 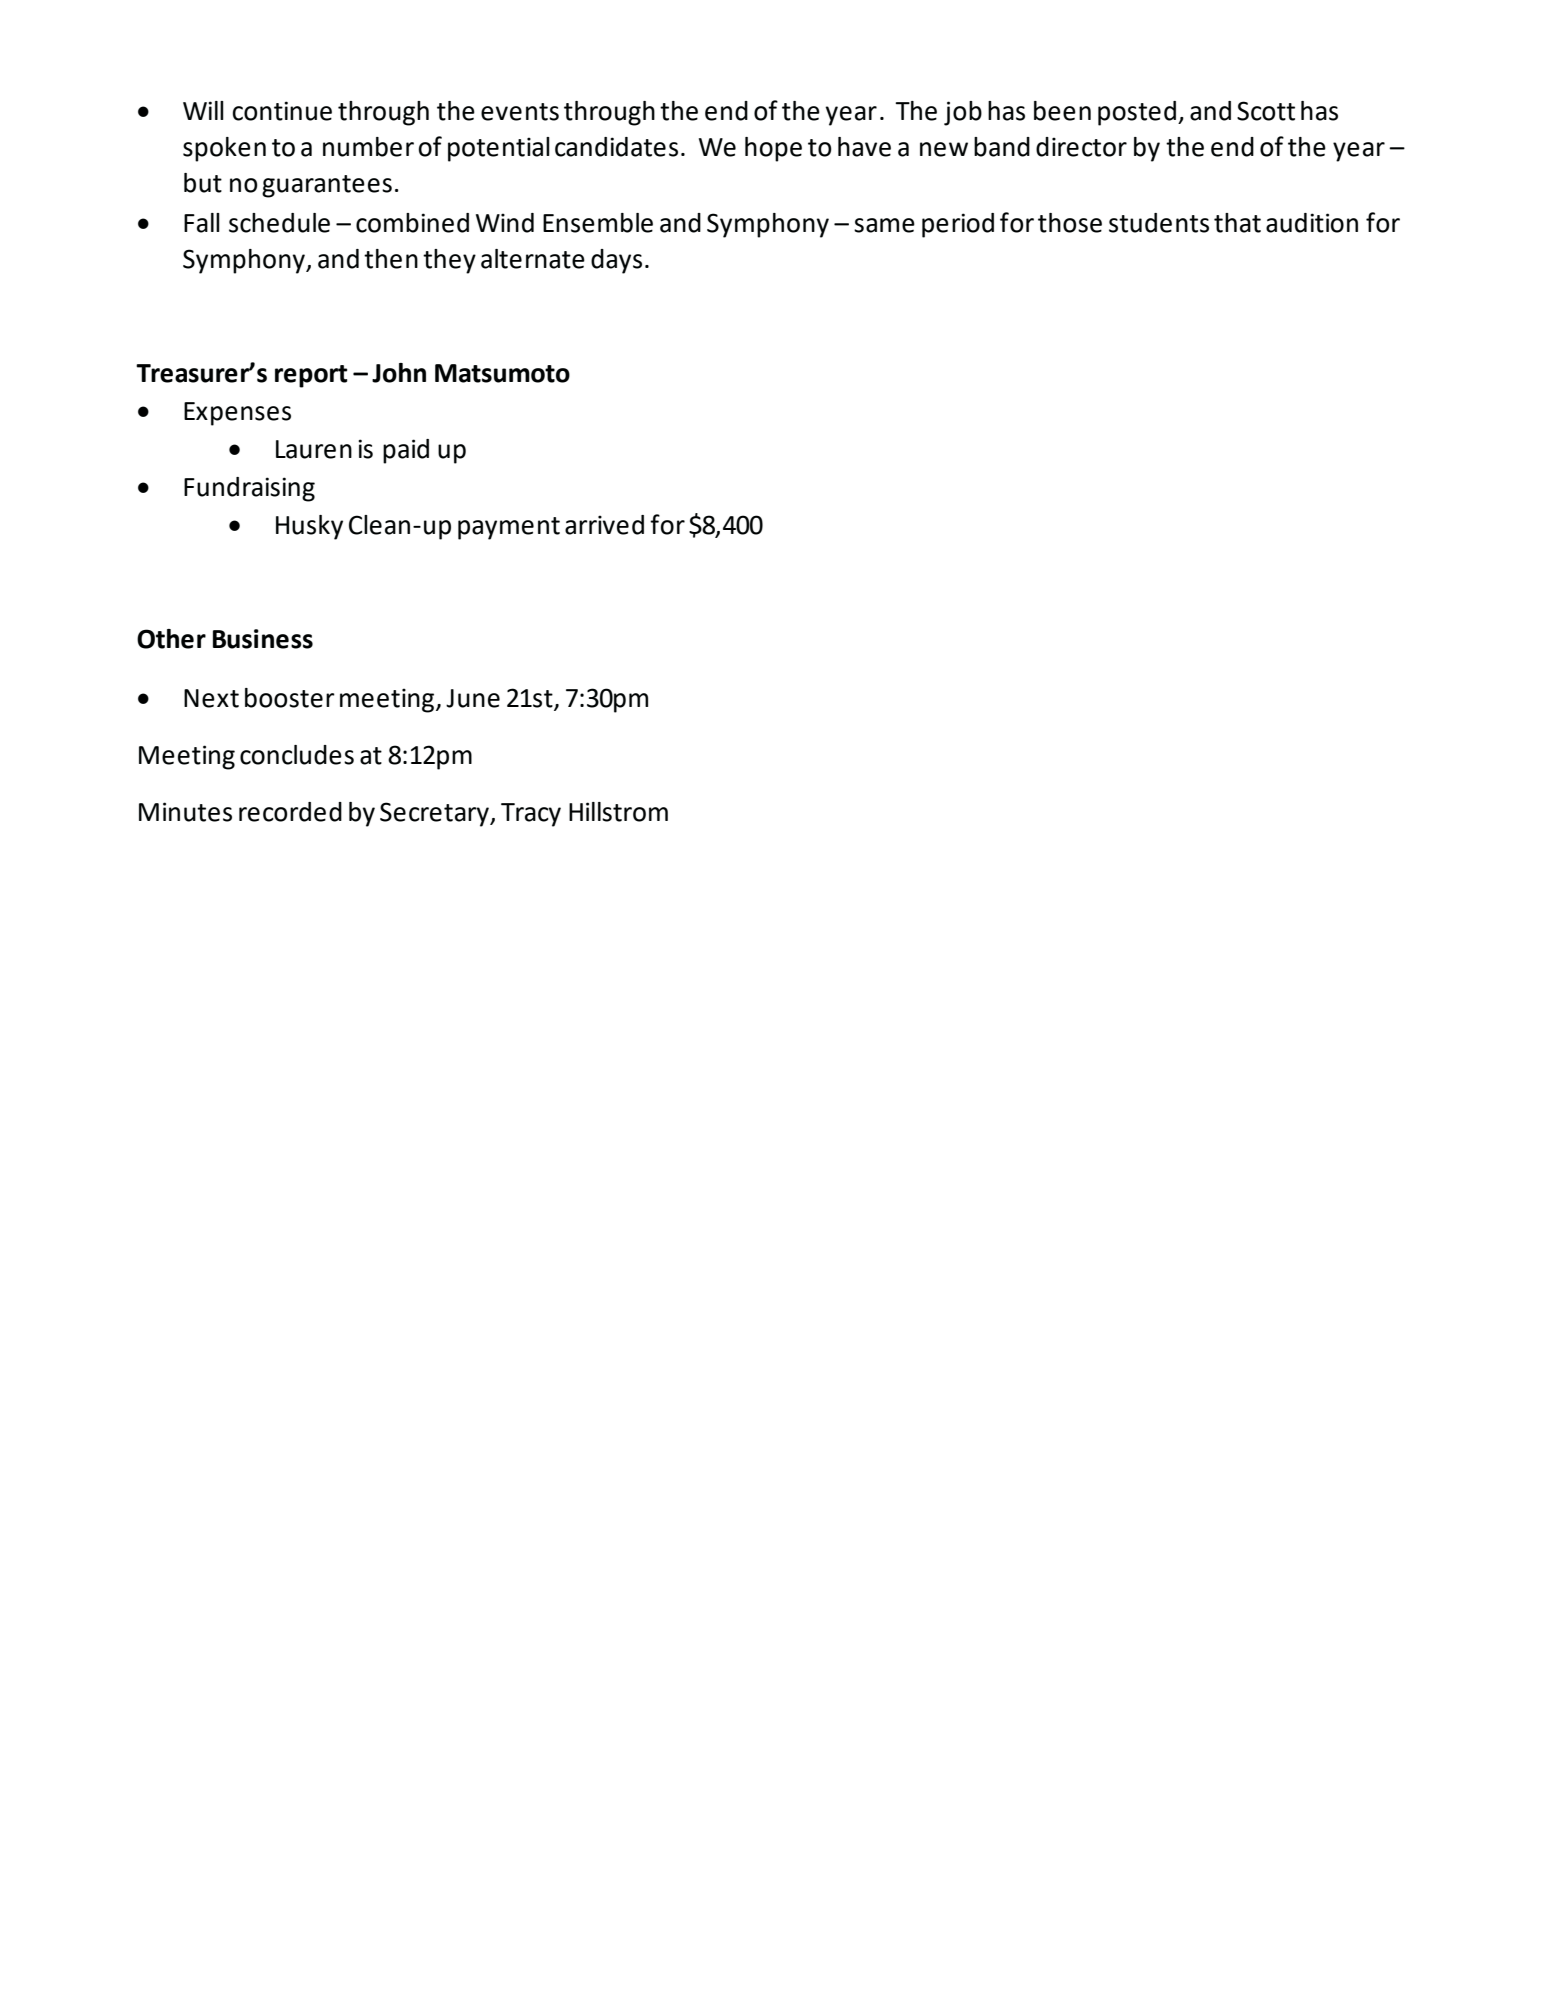 What do you see at coordinates (531, 815) in the image?
I see `Tracy` at bounding box center [531, 815].
